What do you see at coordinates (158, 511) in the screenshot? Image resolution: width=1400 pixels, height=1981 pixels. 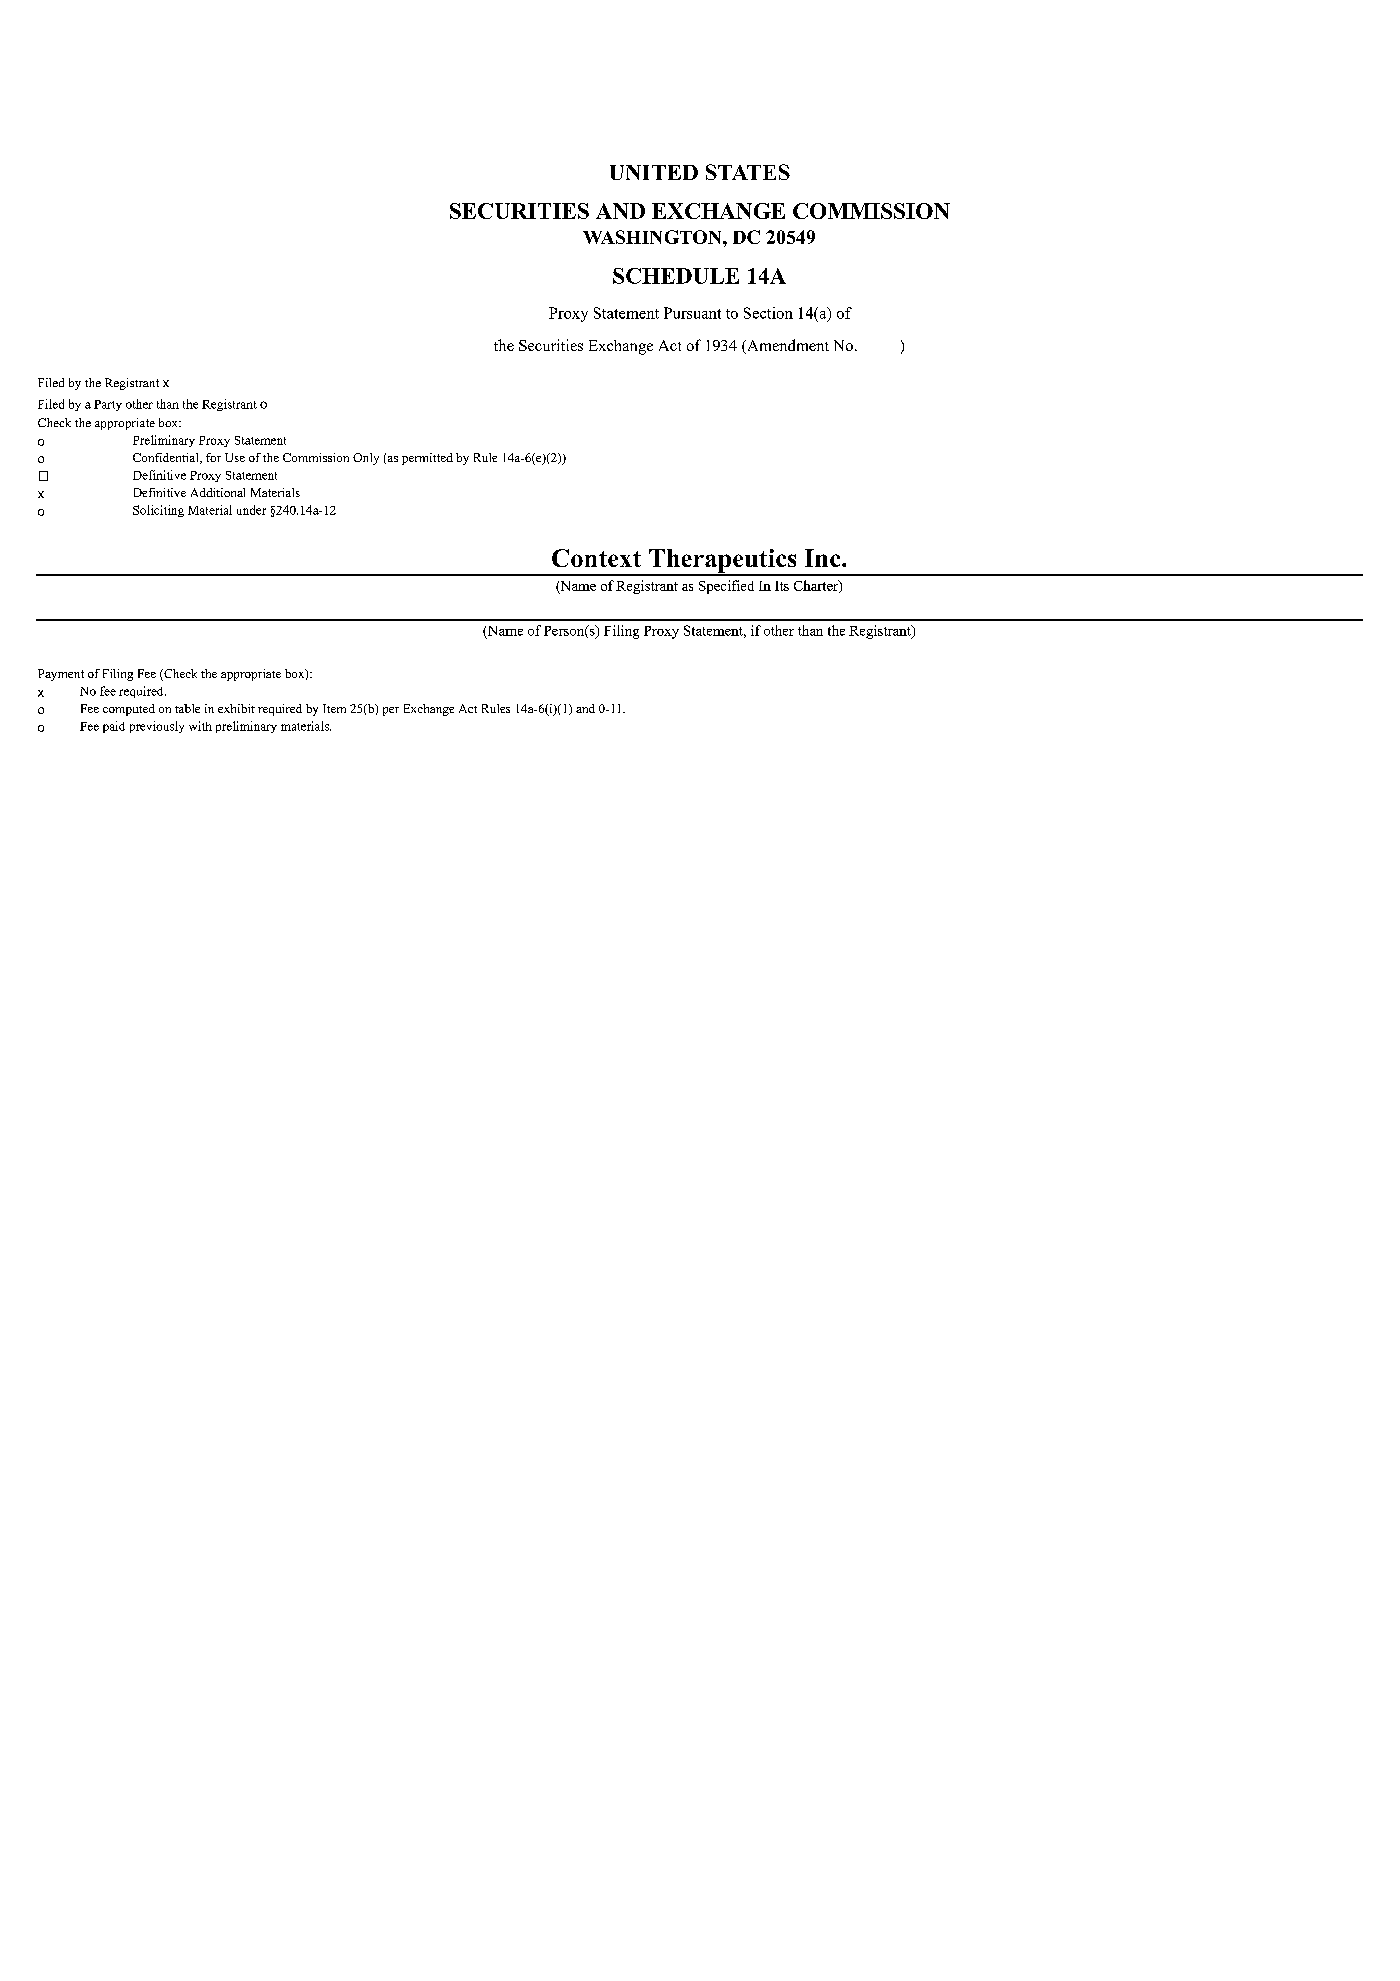 I see `Soliciting` at bounding box center [158, 511].
